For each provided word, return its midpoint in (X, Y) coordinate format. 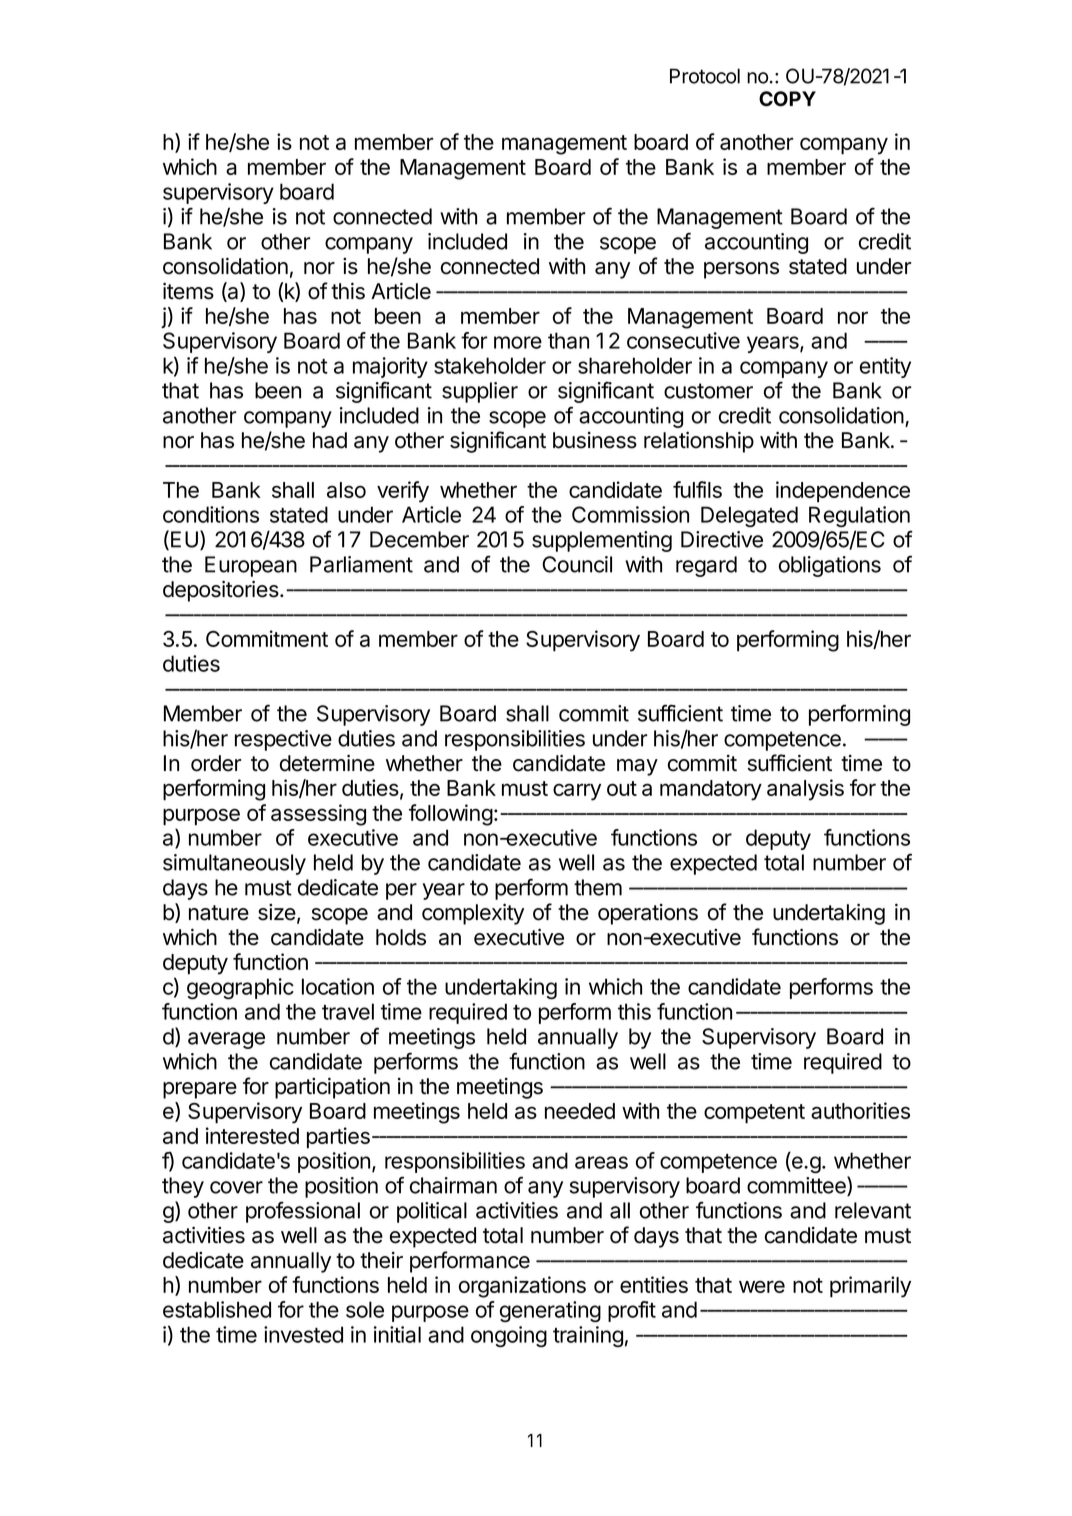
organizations (522, 1287)
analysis (805, 790)
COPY (787, 99)
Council (577, 564)
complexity (473, 914)
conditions (211, 514)
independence (843, 491)
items (188, 291)
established (217, 1309)
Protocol (705, 76)
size (277, 912)
